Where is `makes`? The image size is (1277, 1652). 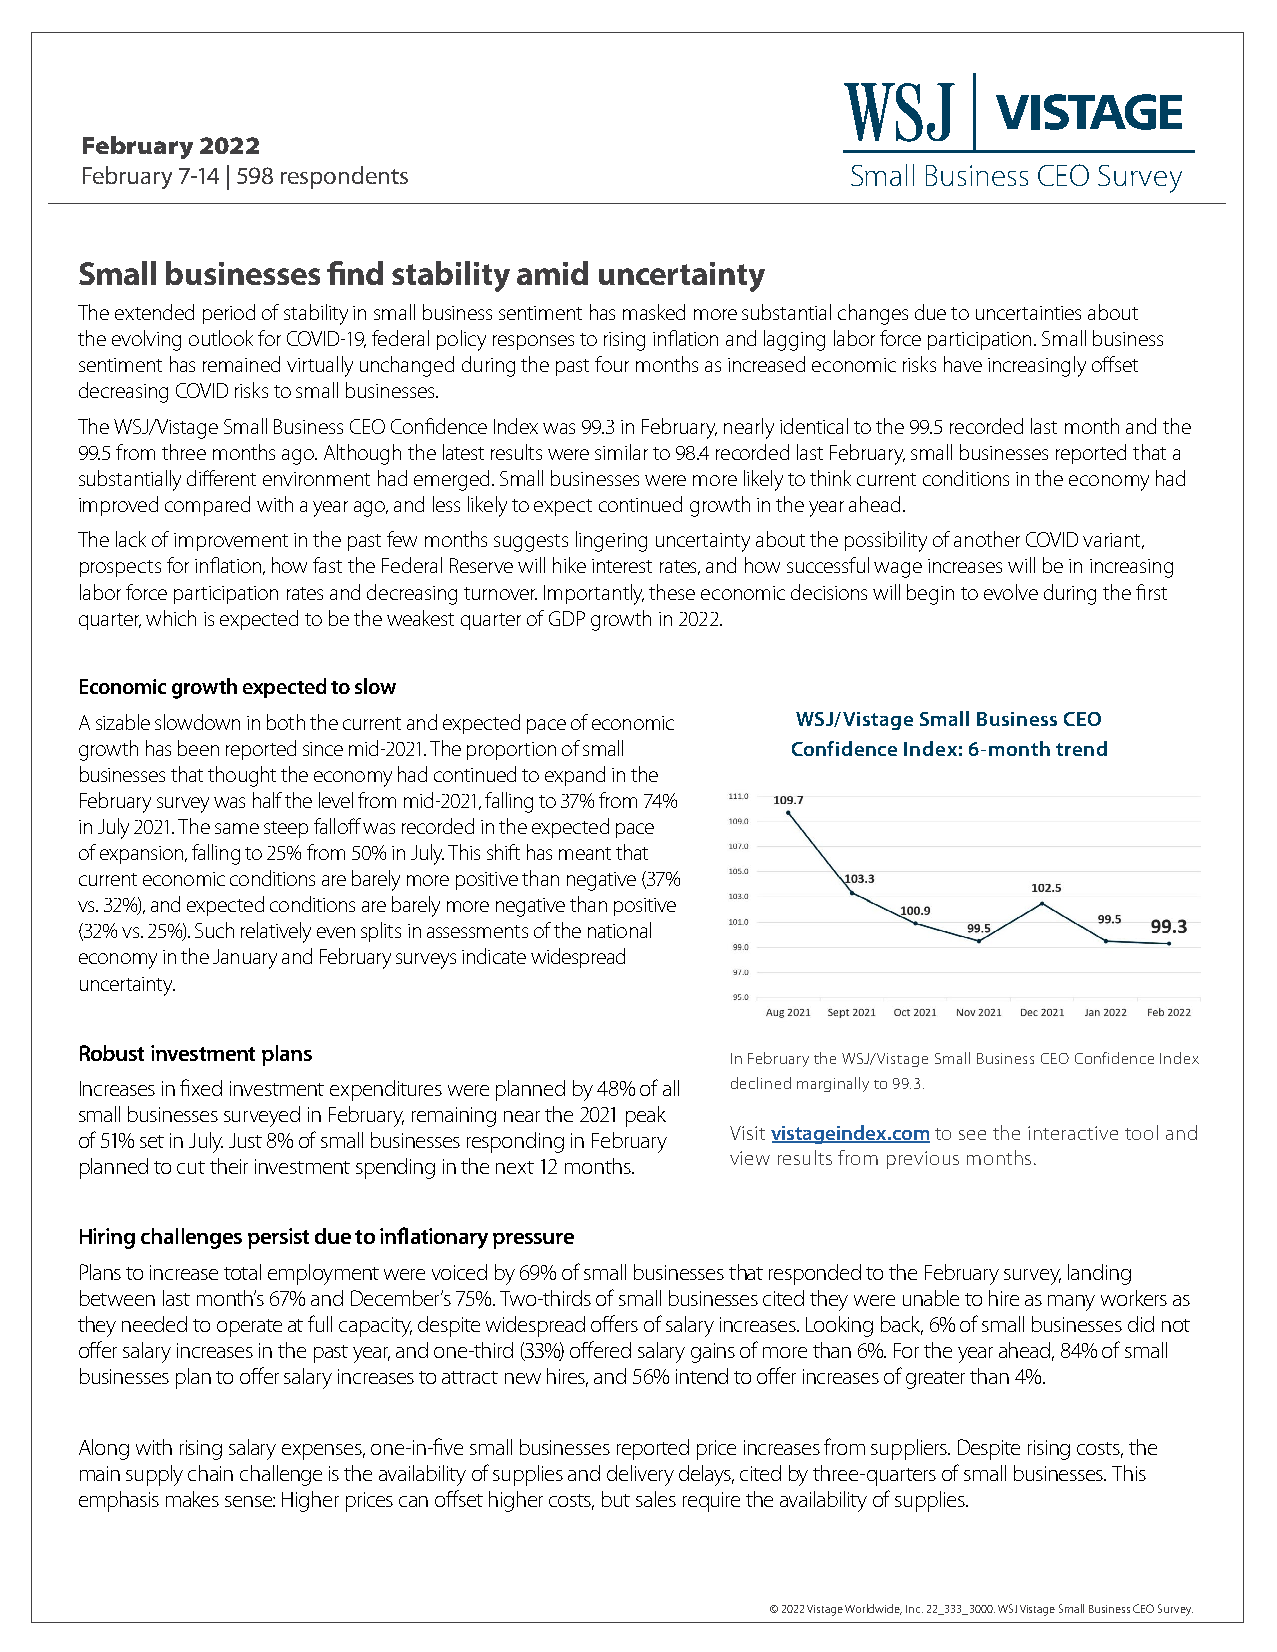 makes is located at coordinates (192, 1499).
